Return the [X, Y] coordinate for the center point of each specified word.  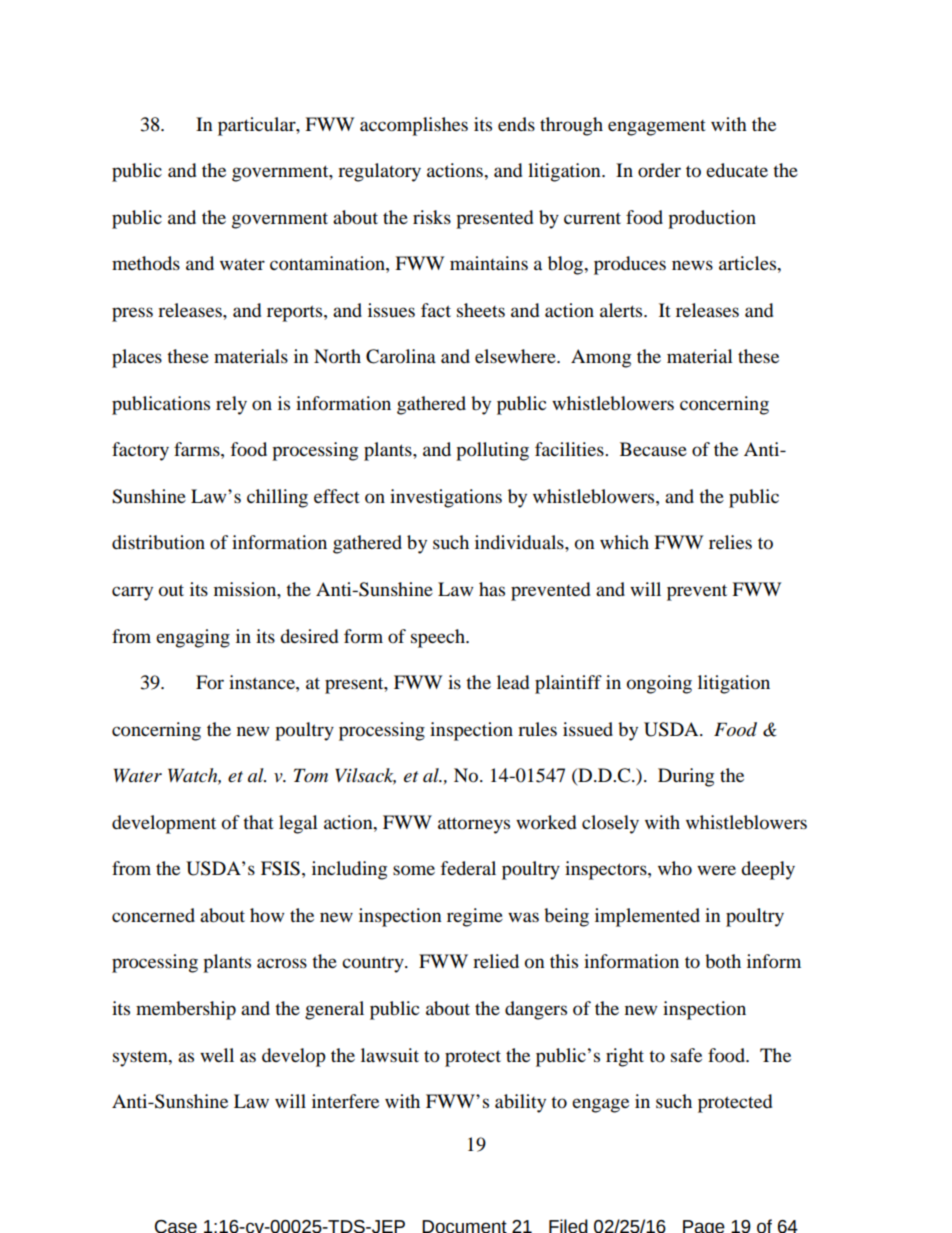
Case [176, 1226]
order [659, 170]
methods [146, 263]
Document [464, 1226]
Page [704, 1226]
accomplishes [414, 126]
